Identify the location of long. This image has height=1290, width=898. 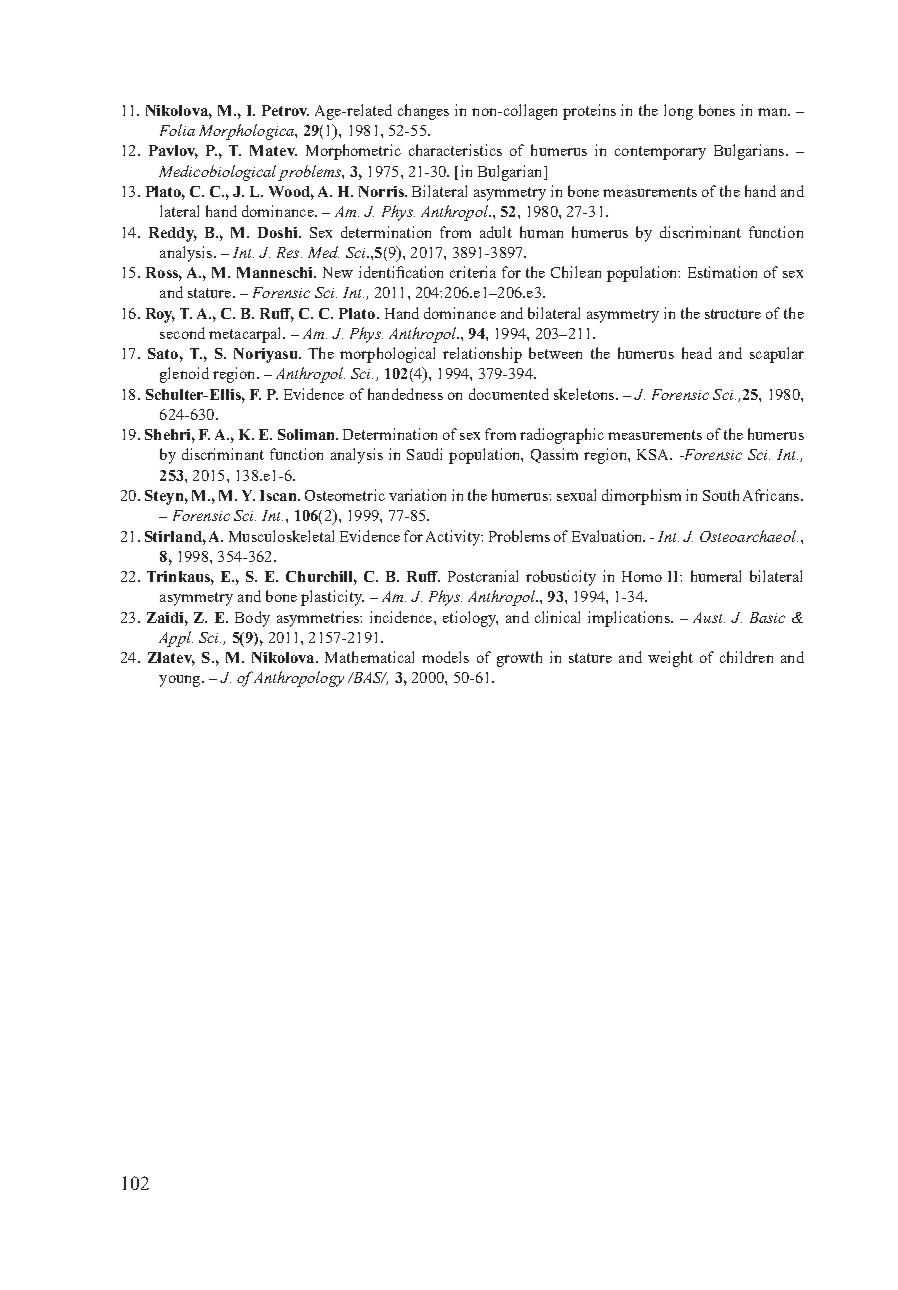
(678, 112).
